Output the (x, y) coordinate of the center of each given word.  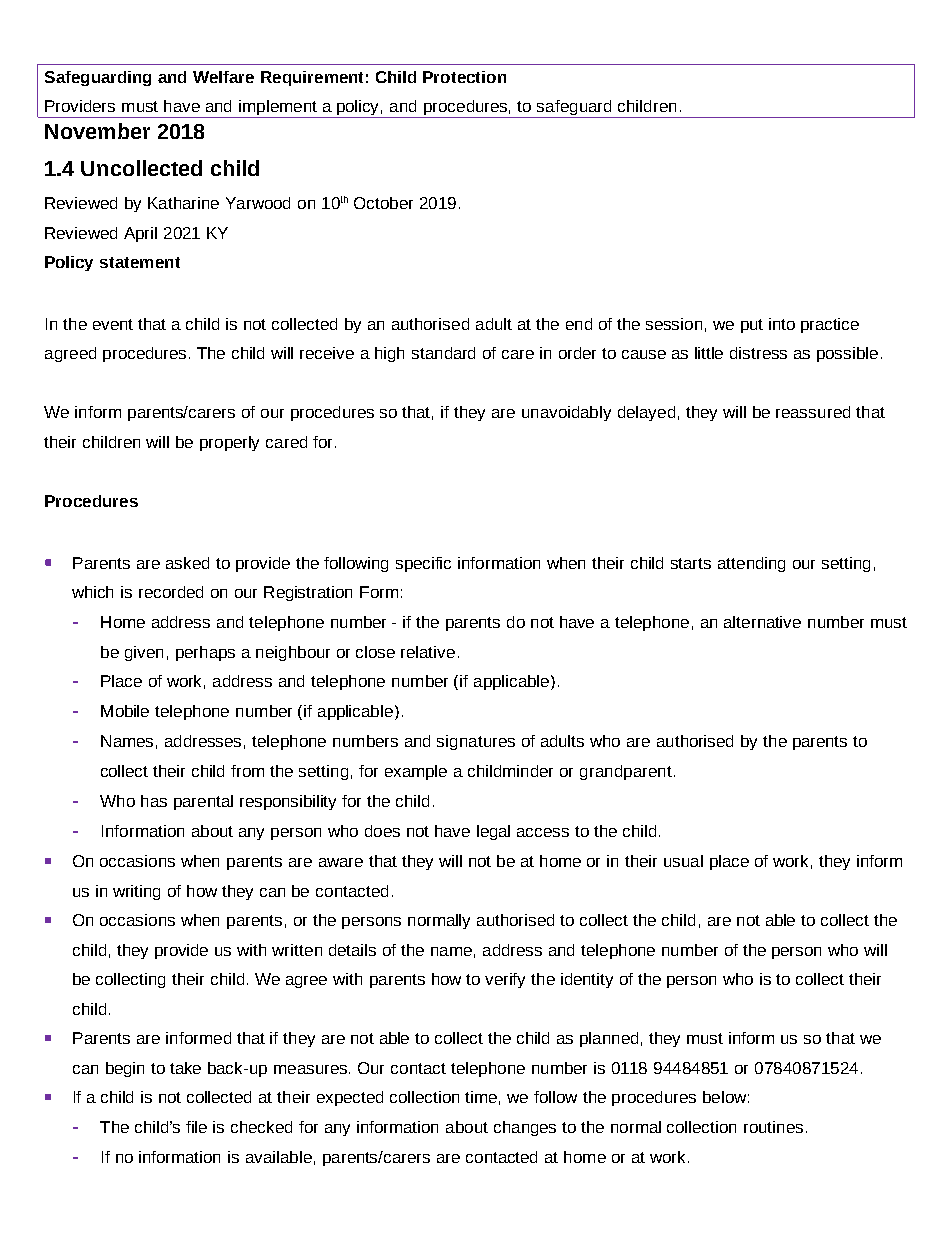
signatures (476, 742)
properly (229, 443)
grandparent (626, 772)
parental (203, 802)
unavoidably (566, 413)
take (185, 1068)
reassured (813, 412)
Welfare (223, 77)
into (782, 324)
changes (525, 1128)
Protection (464, 77)
